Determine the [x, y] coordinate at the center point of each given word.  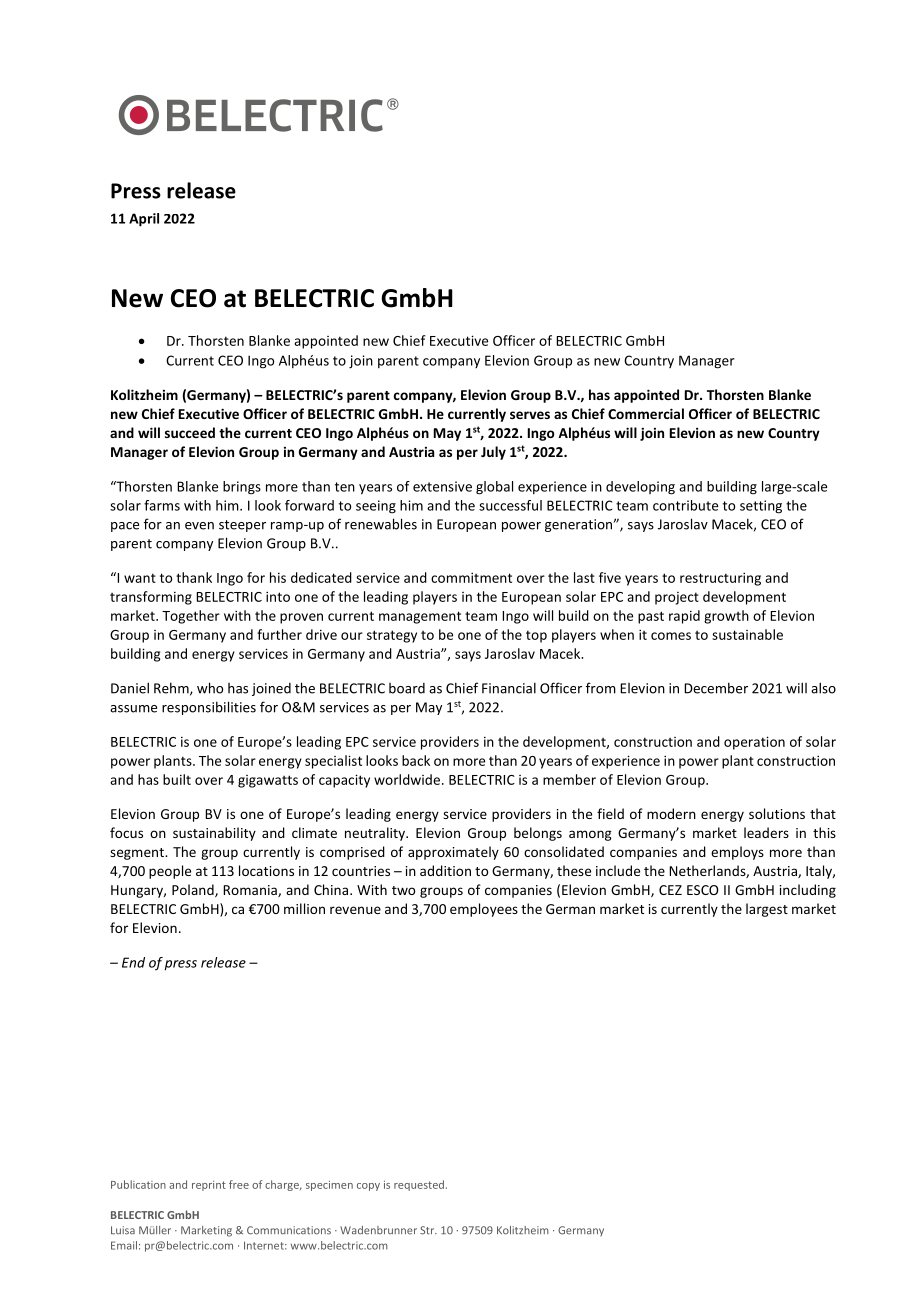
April [144, 220]
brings [242, 488]
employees [484, 910]
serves [530, 415]
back [416, 760]
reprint [209, 1186]
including [808, 891]
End [133, 962]
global [494, 488]
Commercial [646, 413]
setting [761, 507]
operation [754, 743]
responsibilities [209, 708]
